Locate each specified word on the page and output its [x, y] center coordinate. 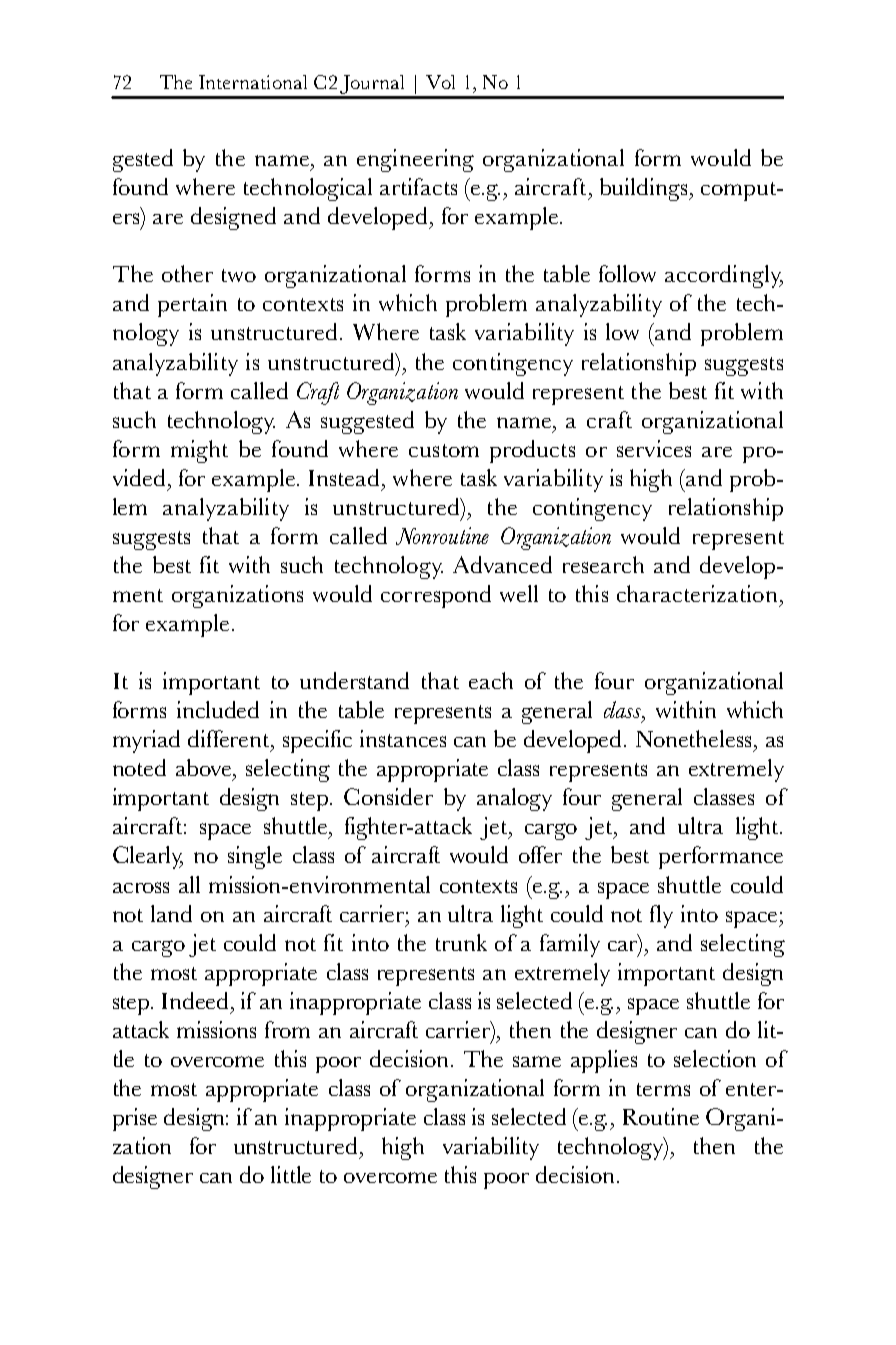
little [291, 1174]
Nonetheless [693, 738]
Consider [388, 796]
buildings [645, 189]
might [199, 451]
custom [444, 450]
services [654, 448]
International [253, 82]
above [205, 767]
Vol [440, 82]
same [537, 1061]
